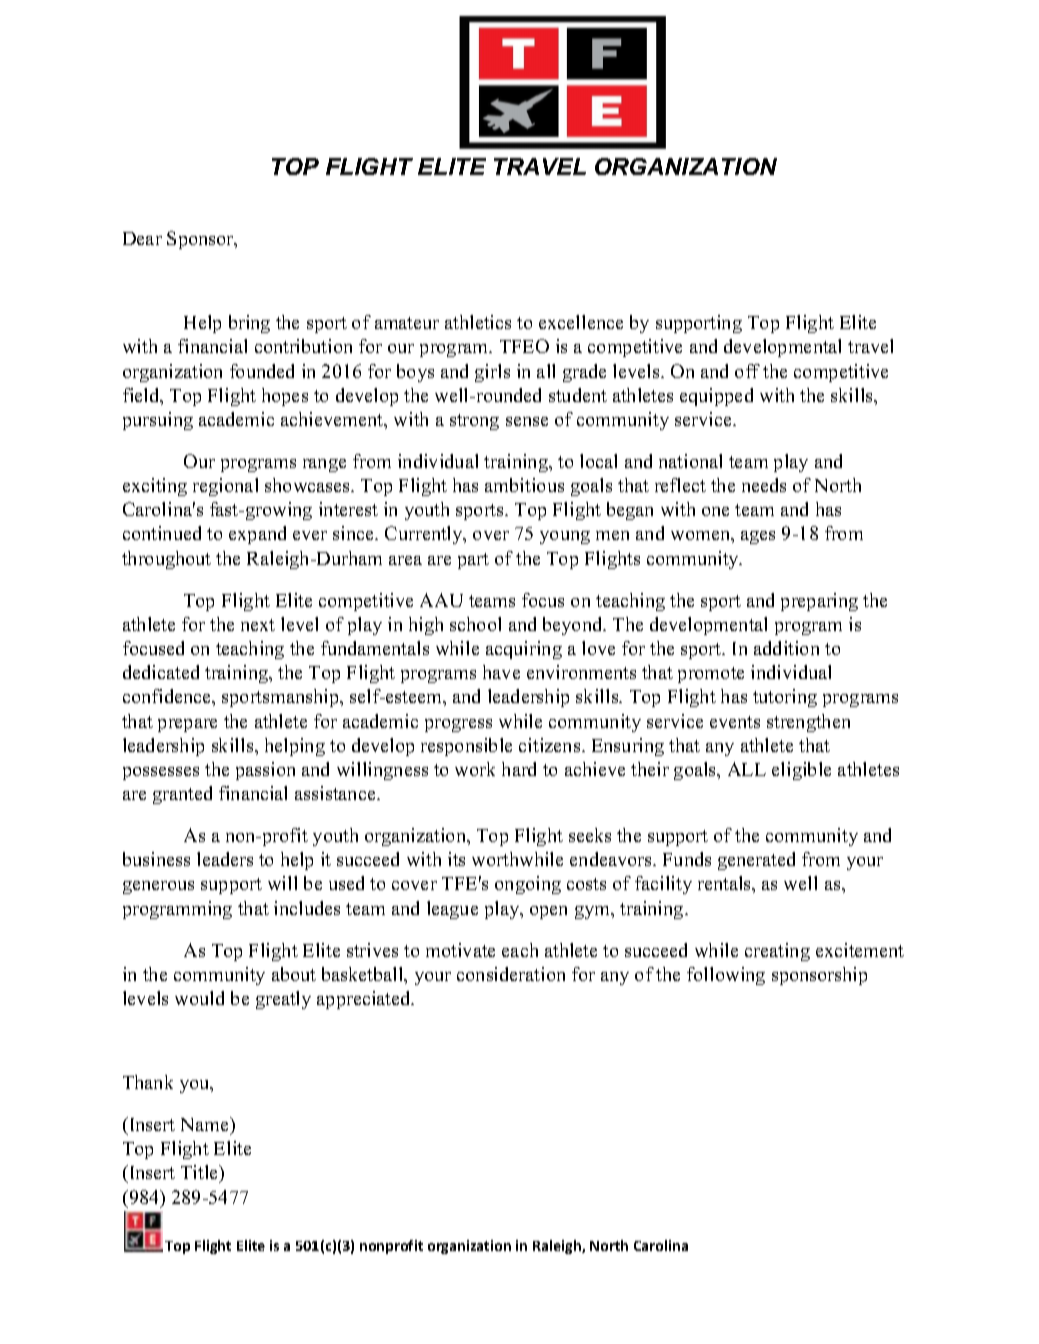 The width and height of the image is (1039, 1344). Describe the element at coordinates (225, 487) in the image. I see `regional` at that location.
